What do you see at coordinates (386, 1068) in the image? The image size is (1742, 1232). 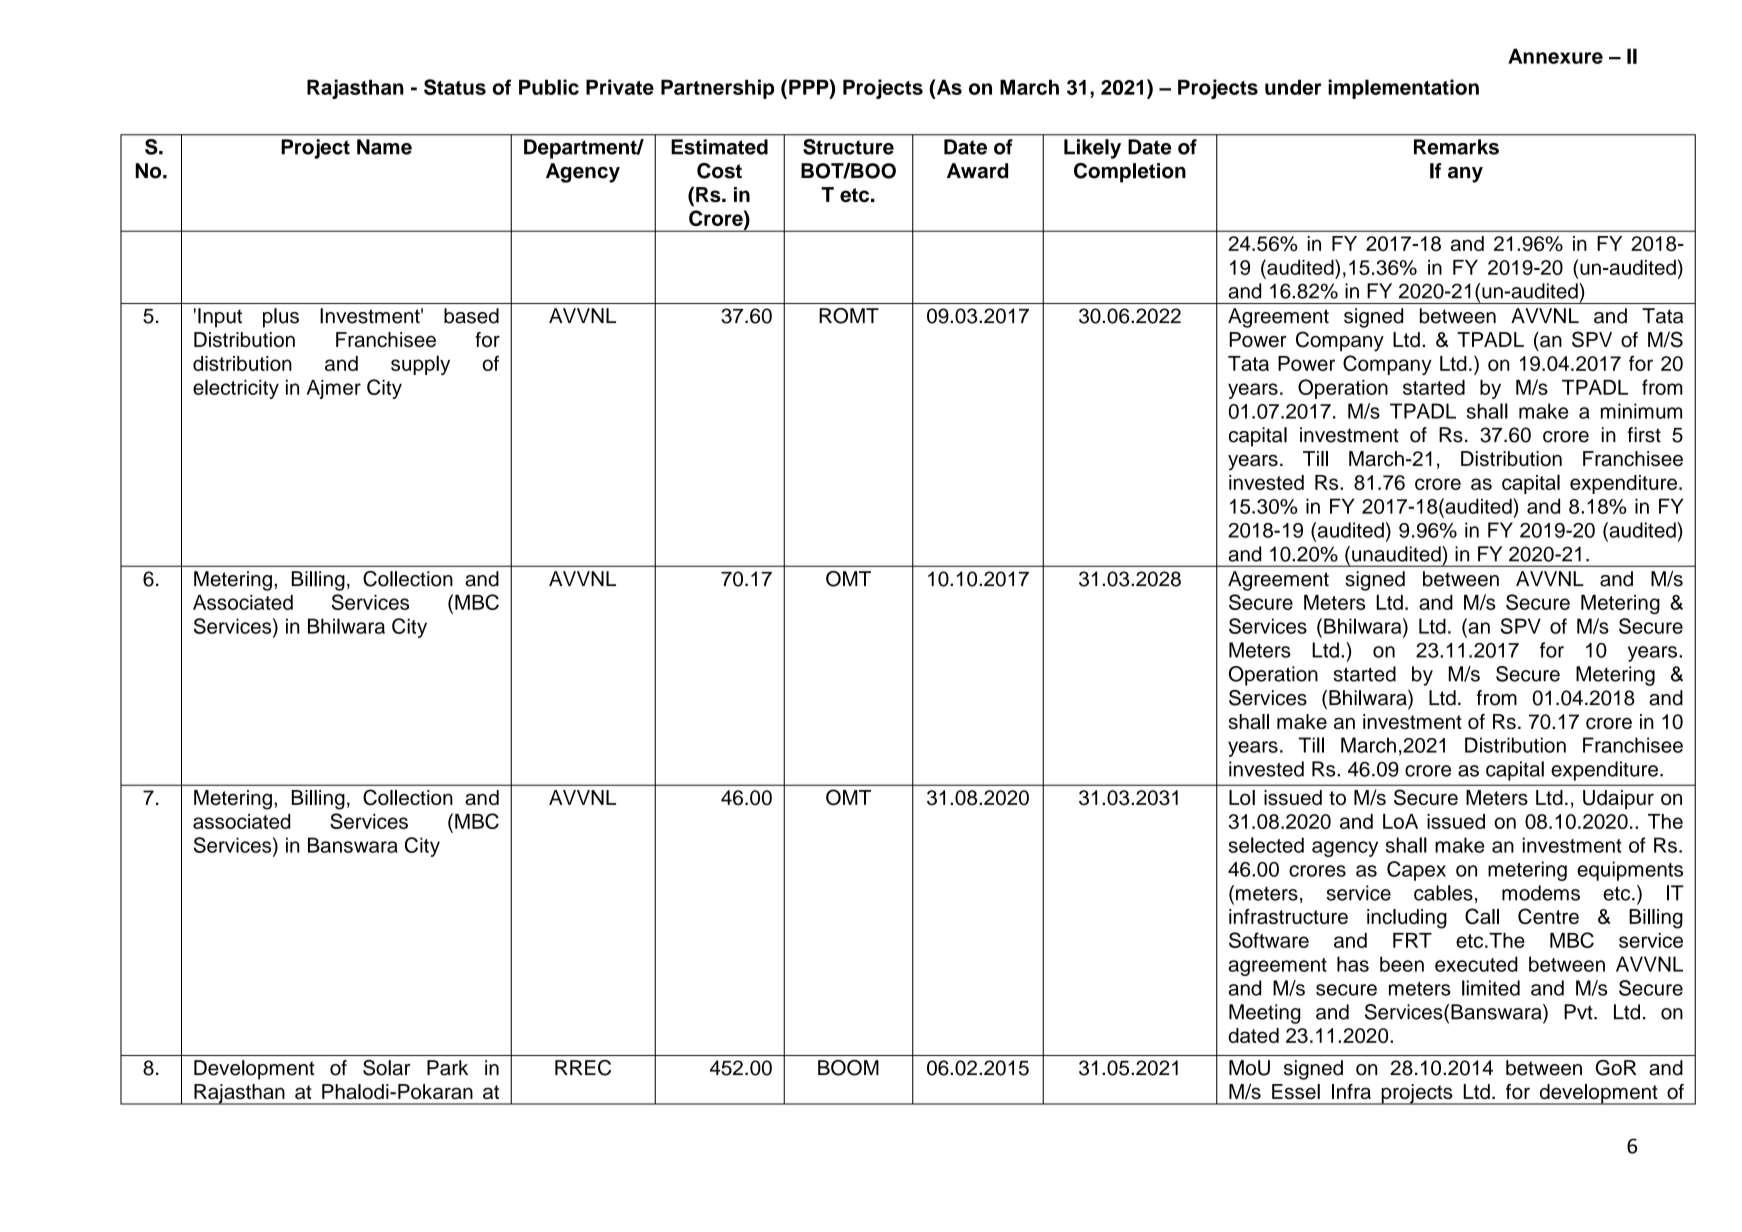 I see `Solar` at bounding box center [386, 1068].
